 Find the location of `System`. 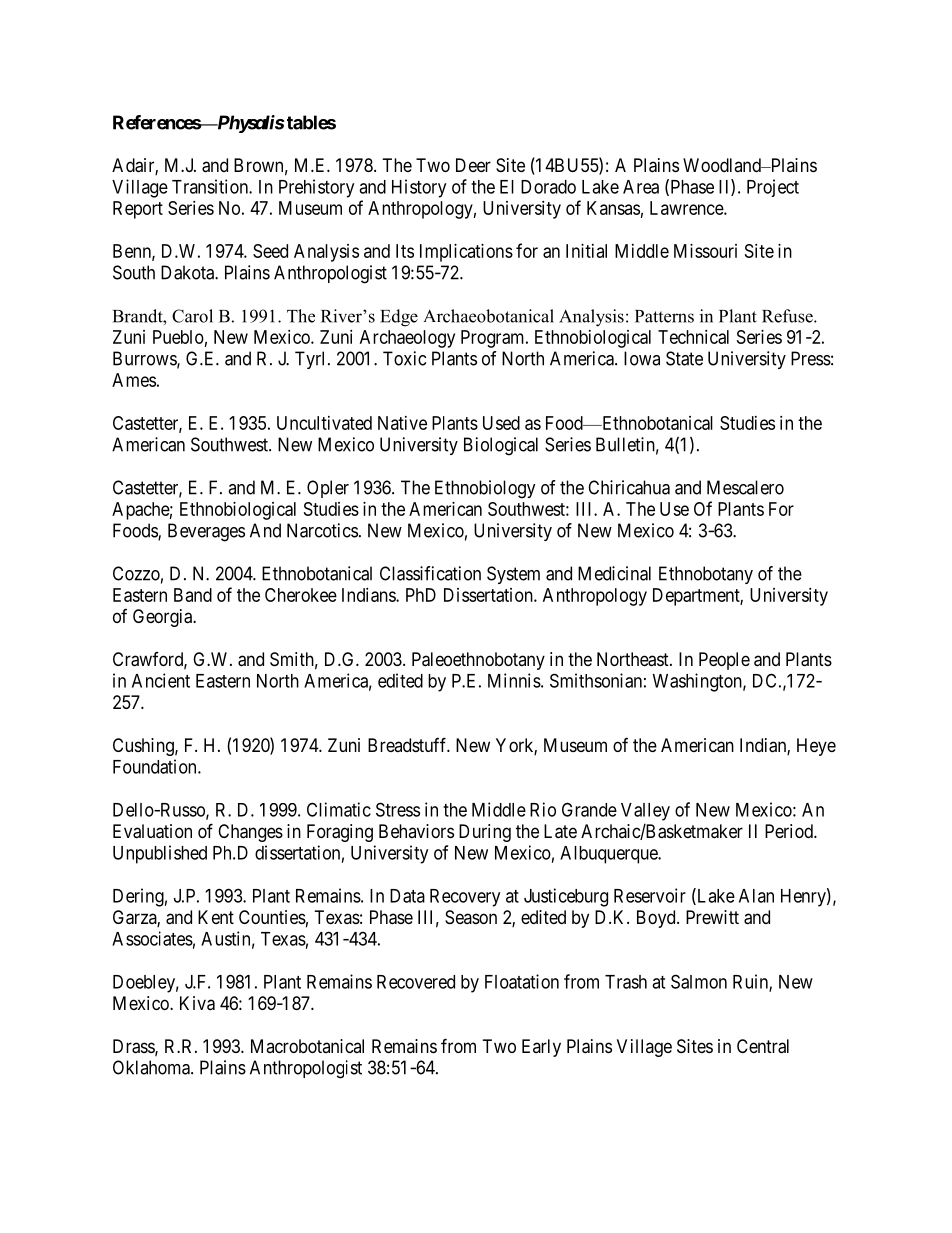

System is located at coordinates (513, 575).
